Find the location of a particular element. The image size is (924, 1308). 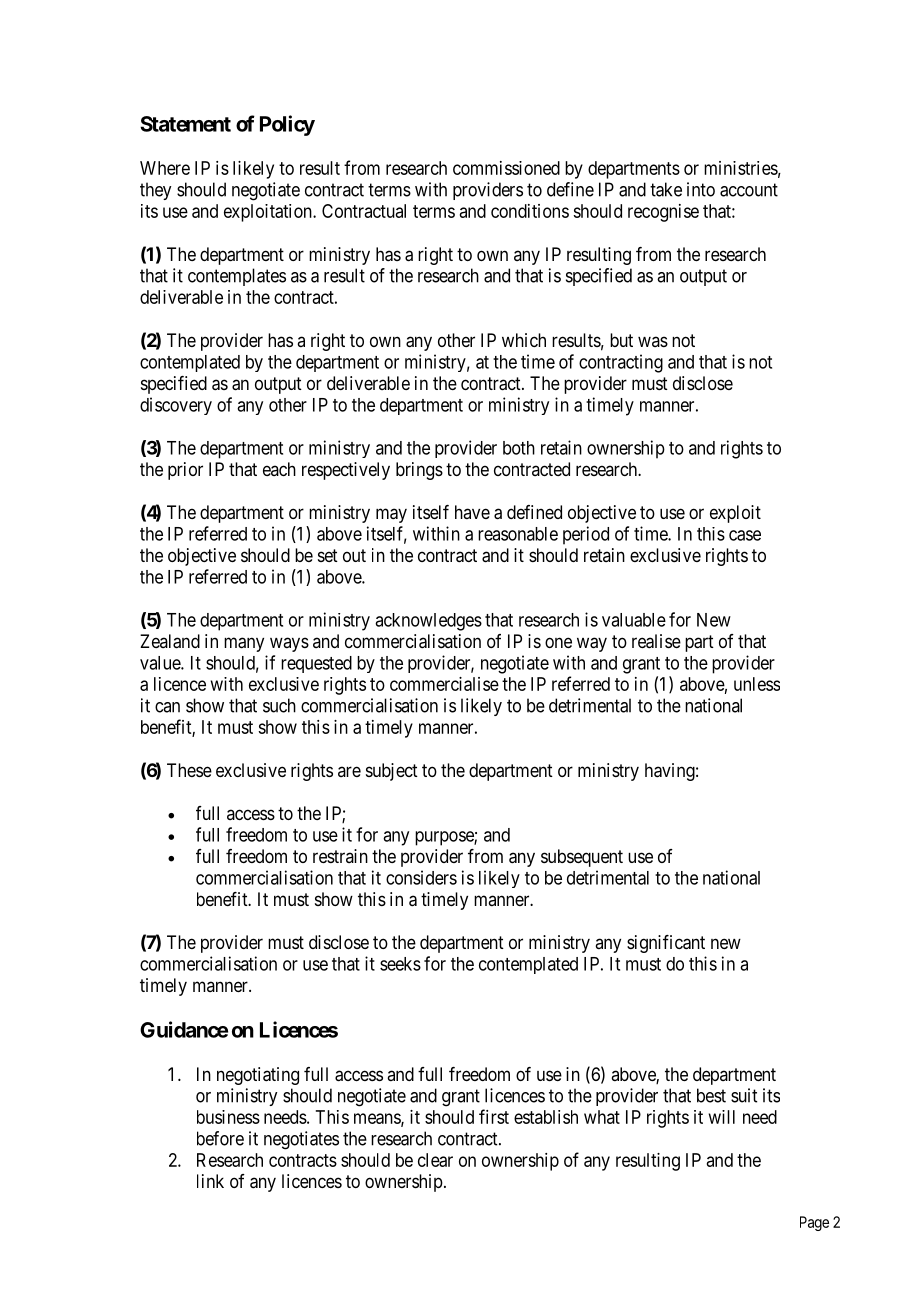

account is located at coordinates (749, 190).
